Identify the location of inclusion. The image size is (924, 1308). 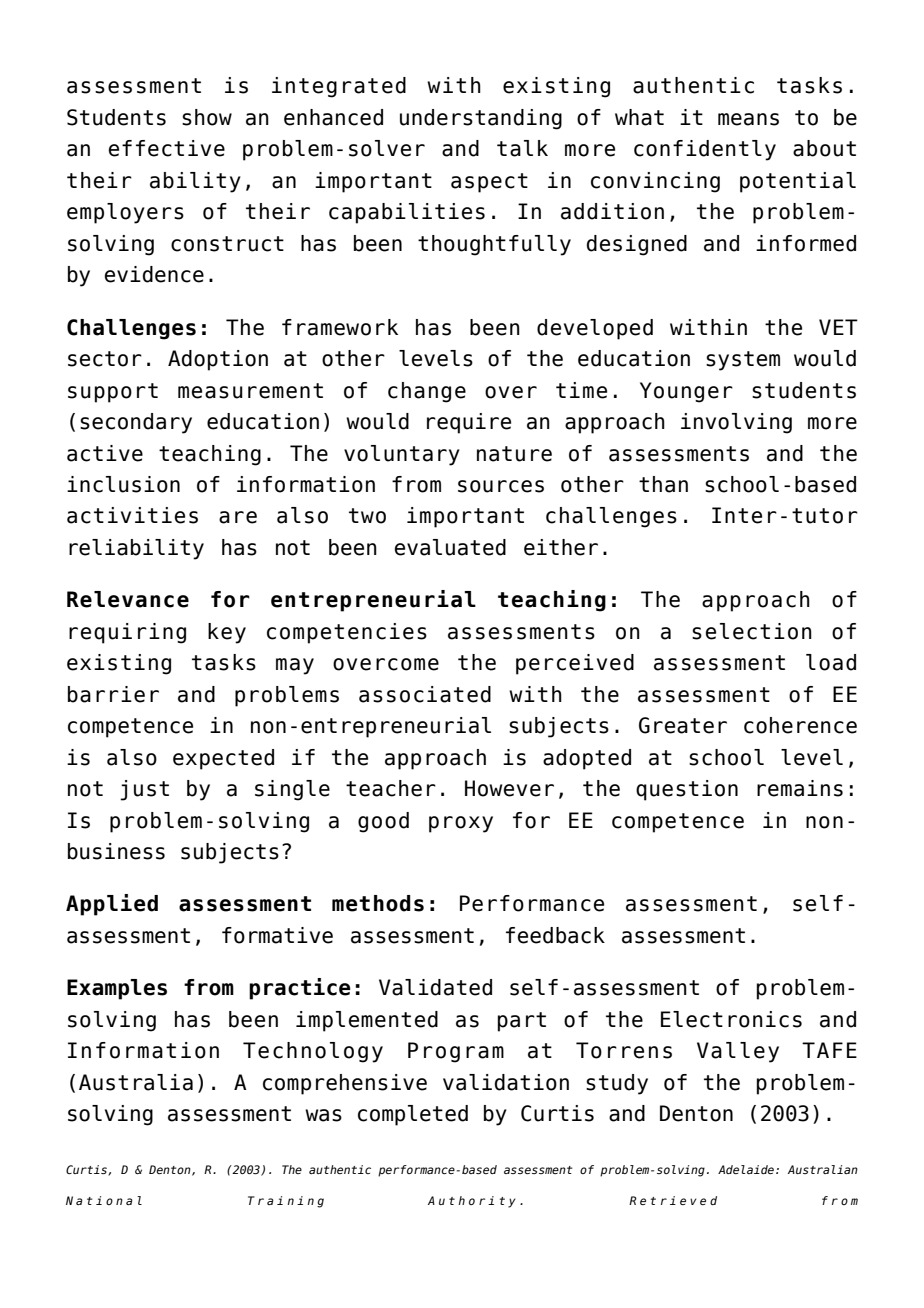
(123, 484).
